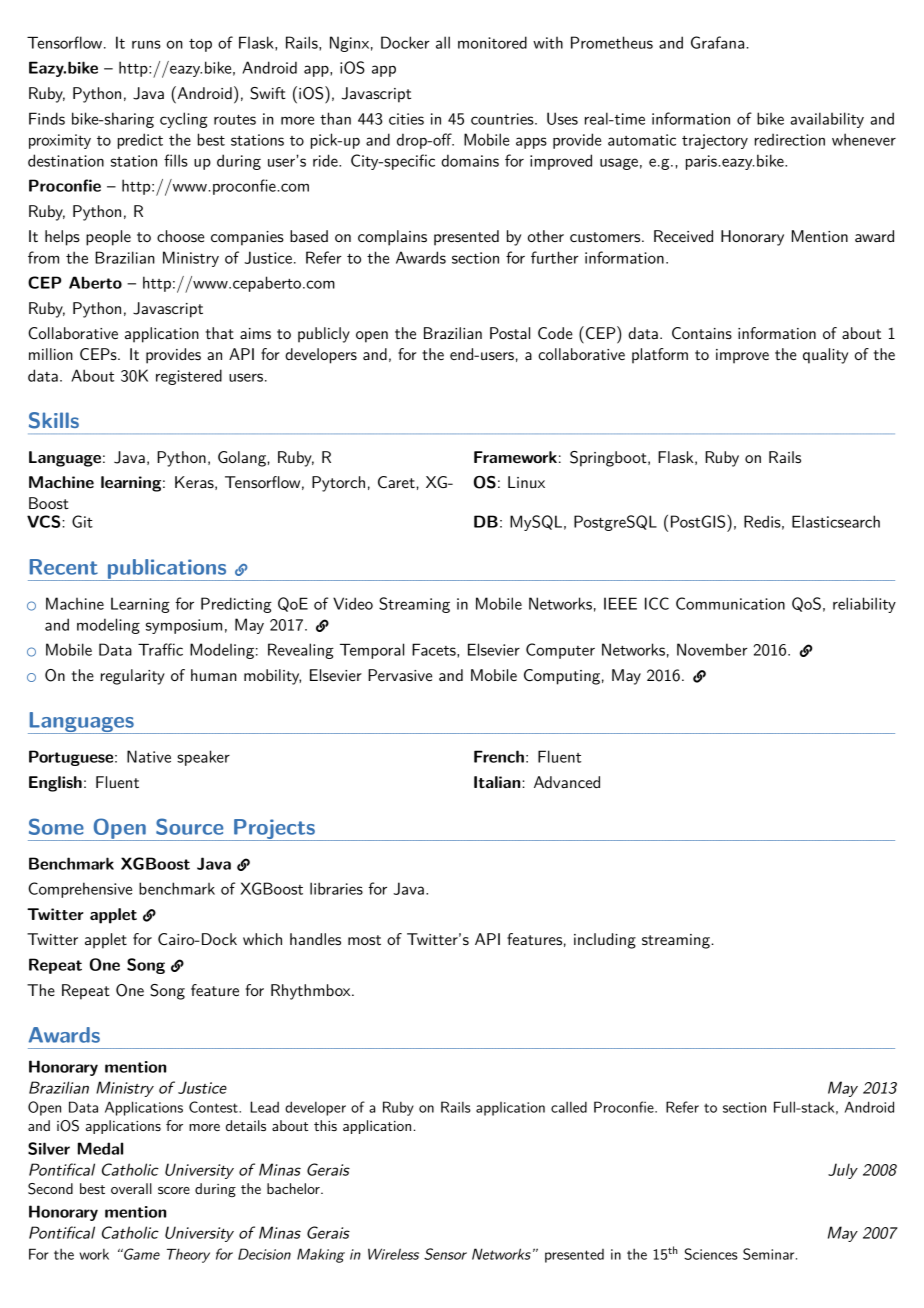  What do you see at coordinates (498, 782) in the screenshot?
I see `Italian` at bounding box center [498, 782].
